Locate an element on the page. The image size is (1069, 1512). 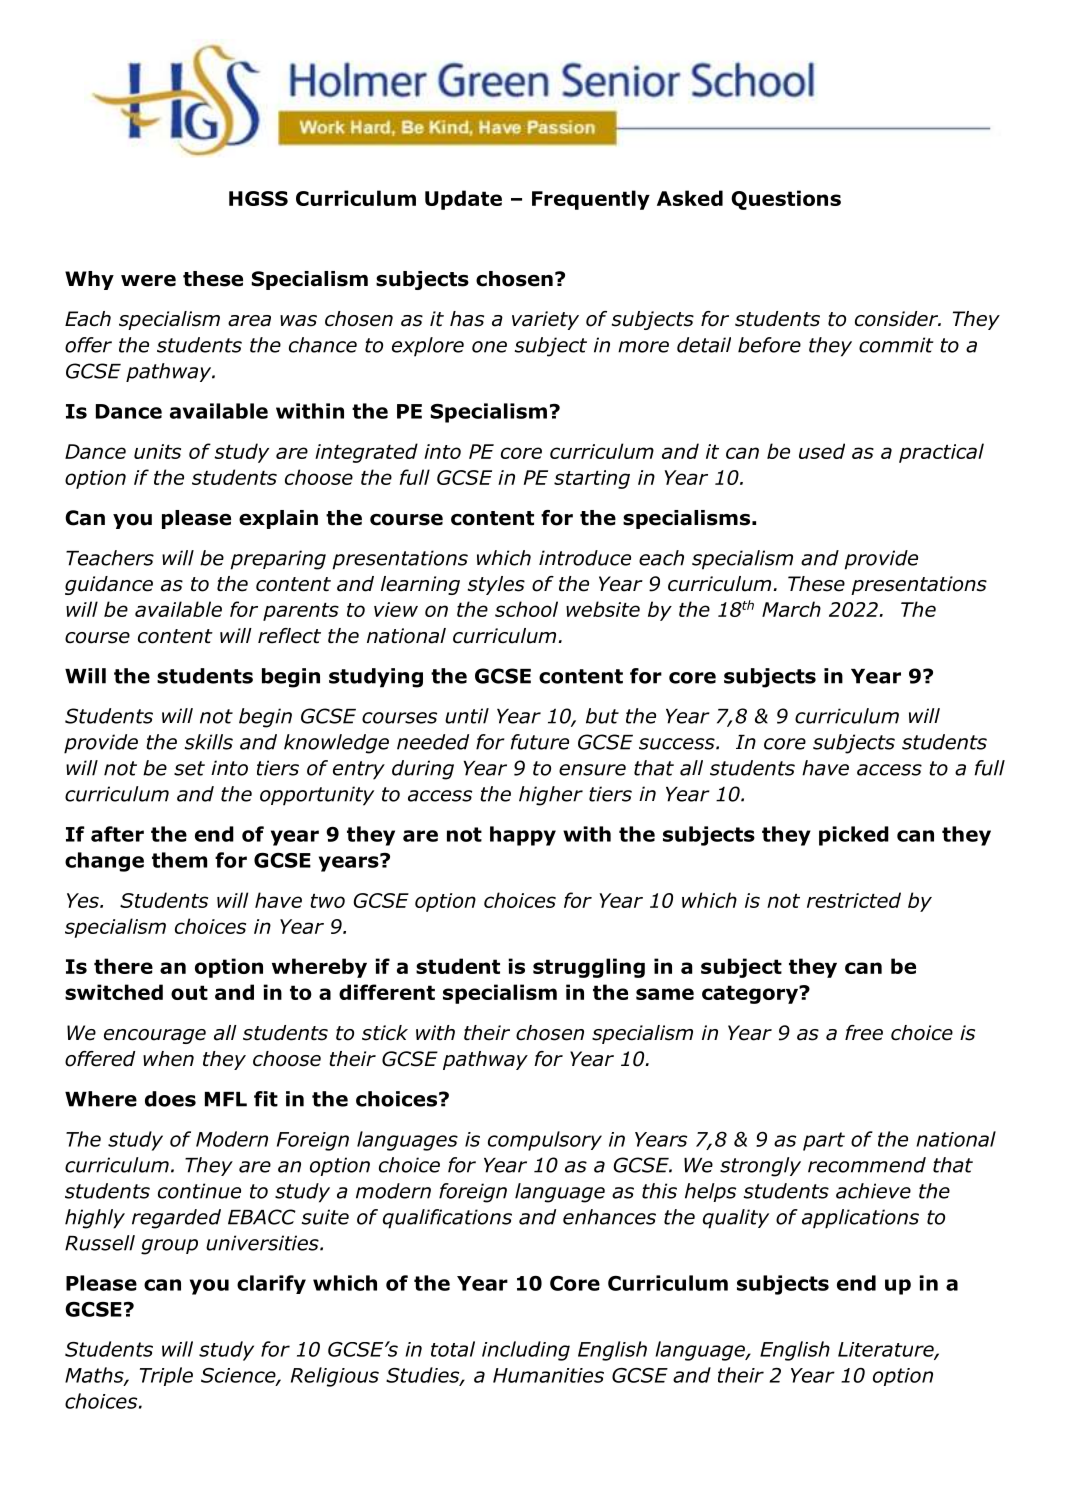
struggling is located at coordinates (589, 968).
